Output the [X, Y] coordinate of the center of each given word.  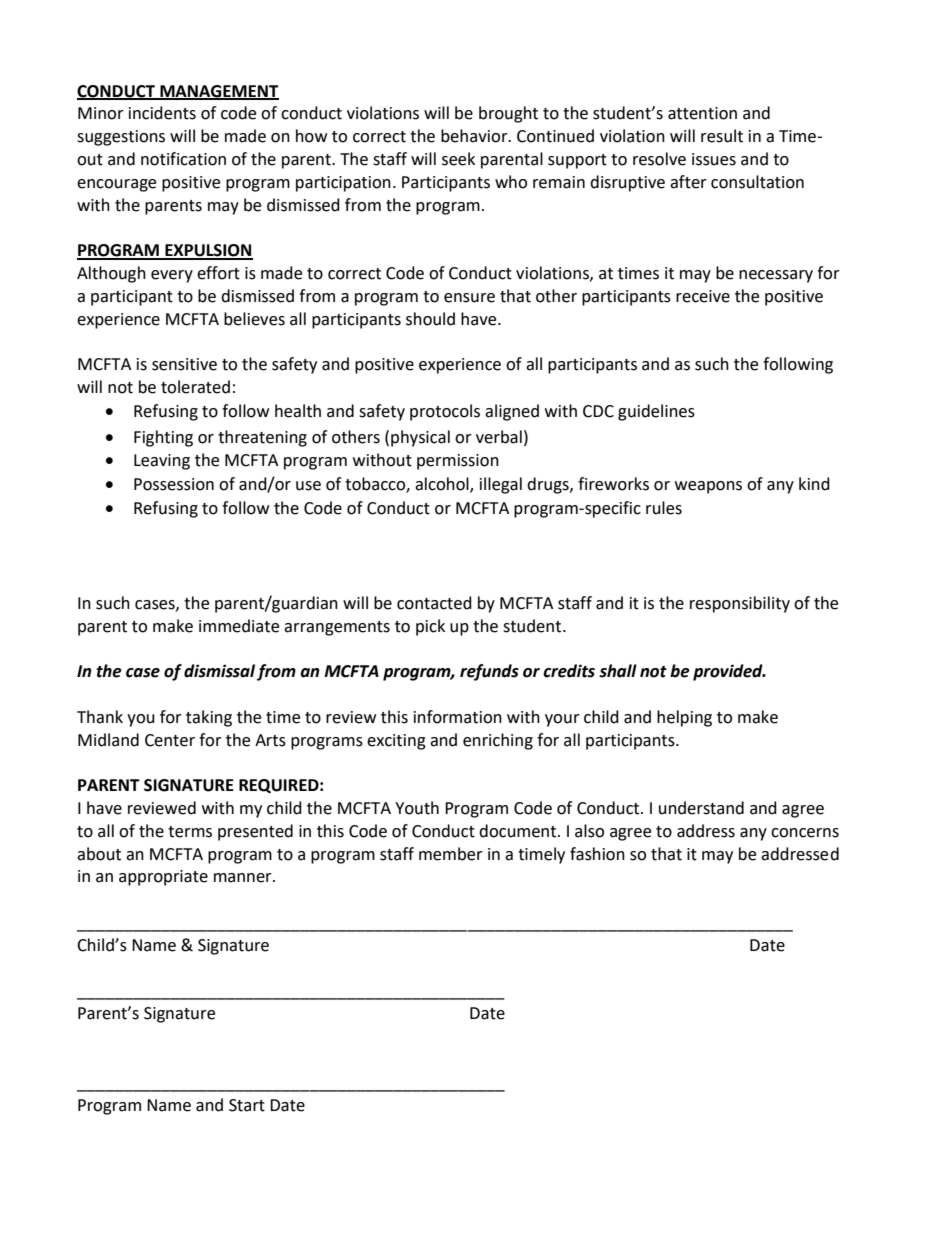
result [722, 136]
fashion [597, 854]
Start [247, 1105]
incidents [162, 113]
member [451, 854]
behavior [475, 136]
